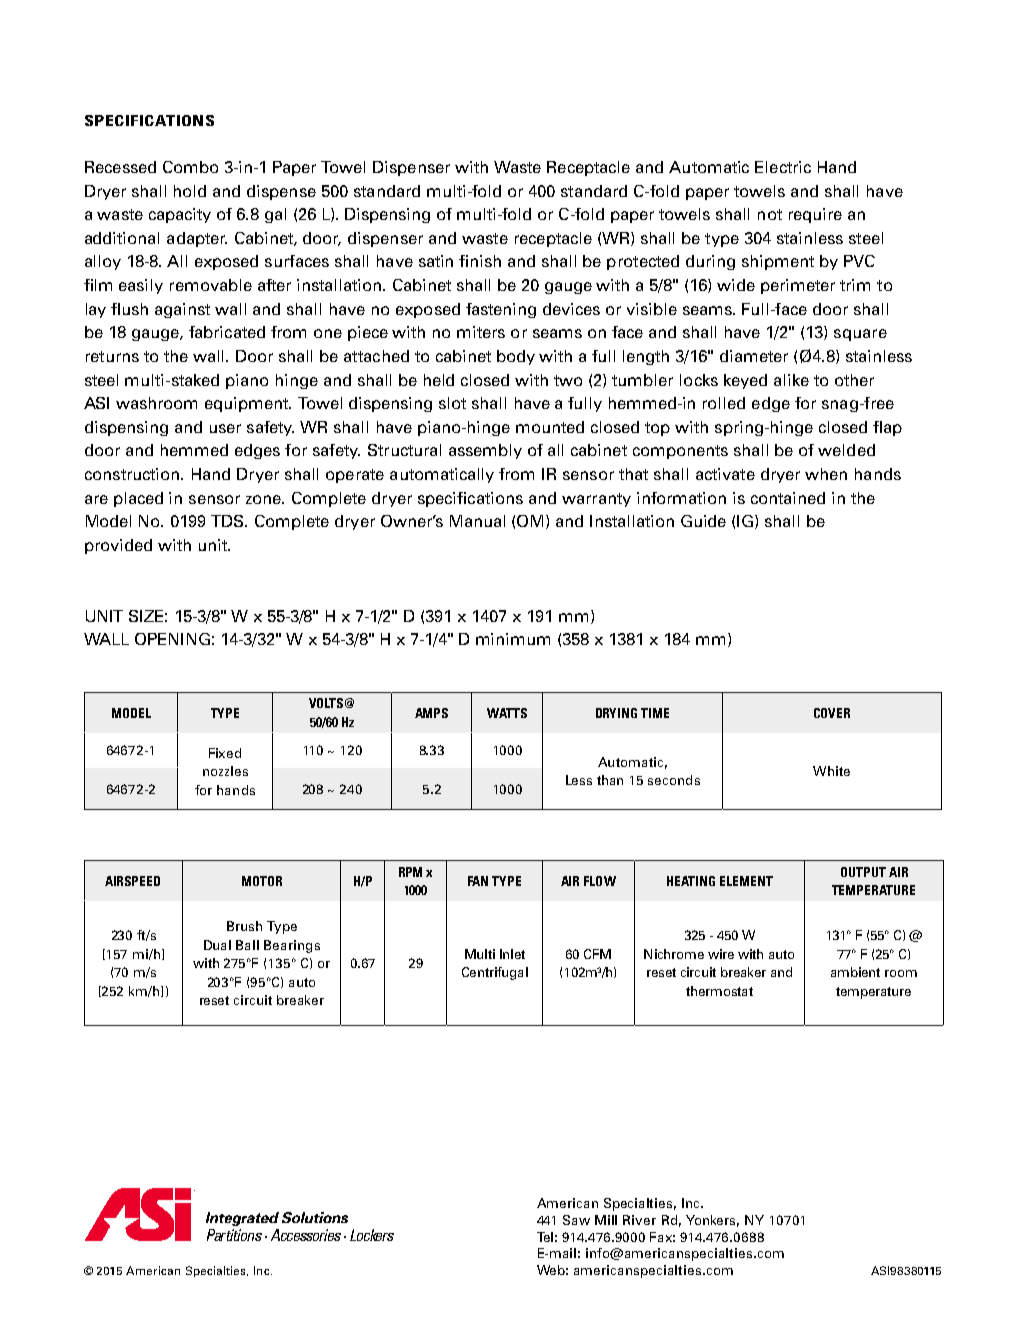 This screenshot has width=1032, height=1336. What do you see at coordinates (217, 945) in the screenshot?
I see `Dual` at bounding box center [217, 945].
